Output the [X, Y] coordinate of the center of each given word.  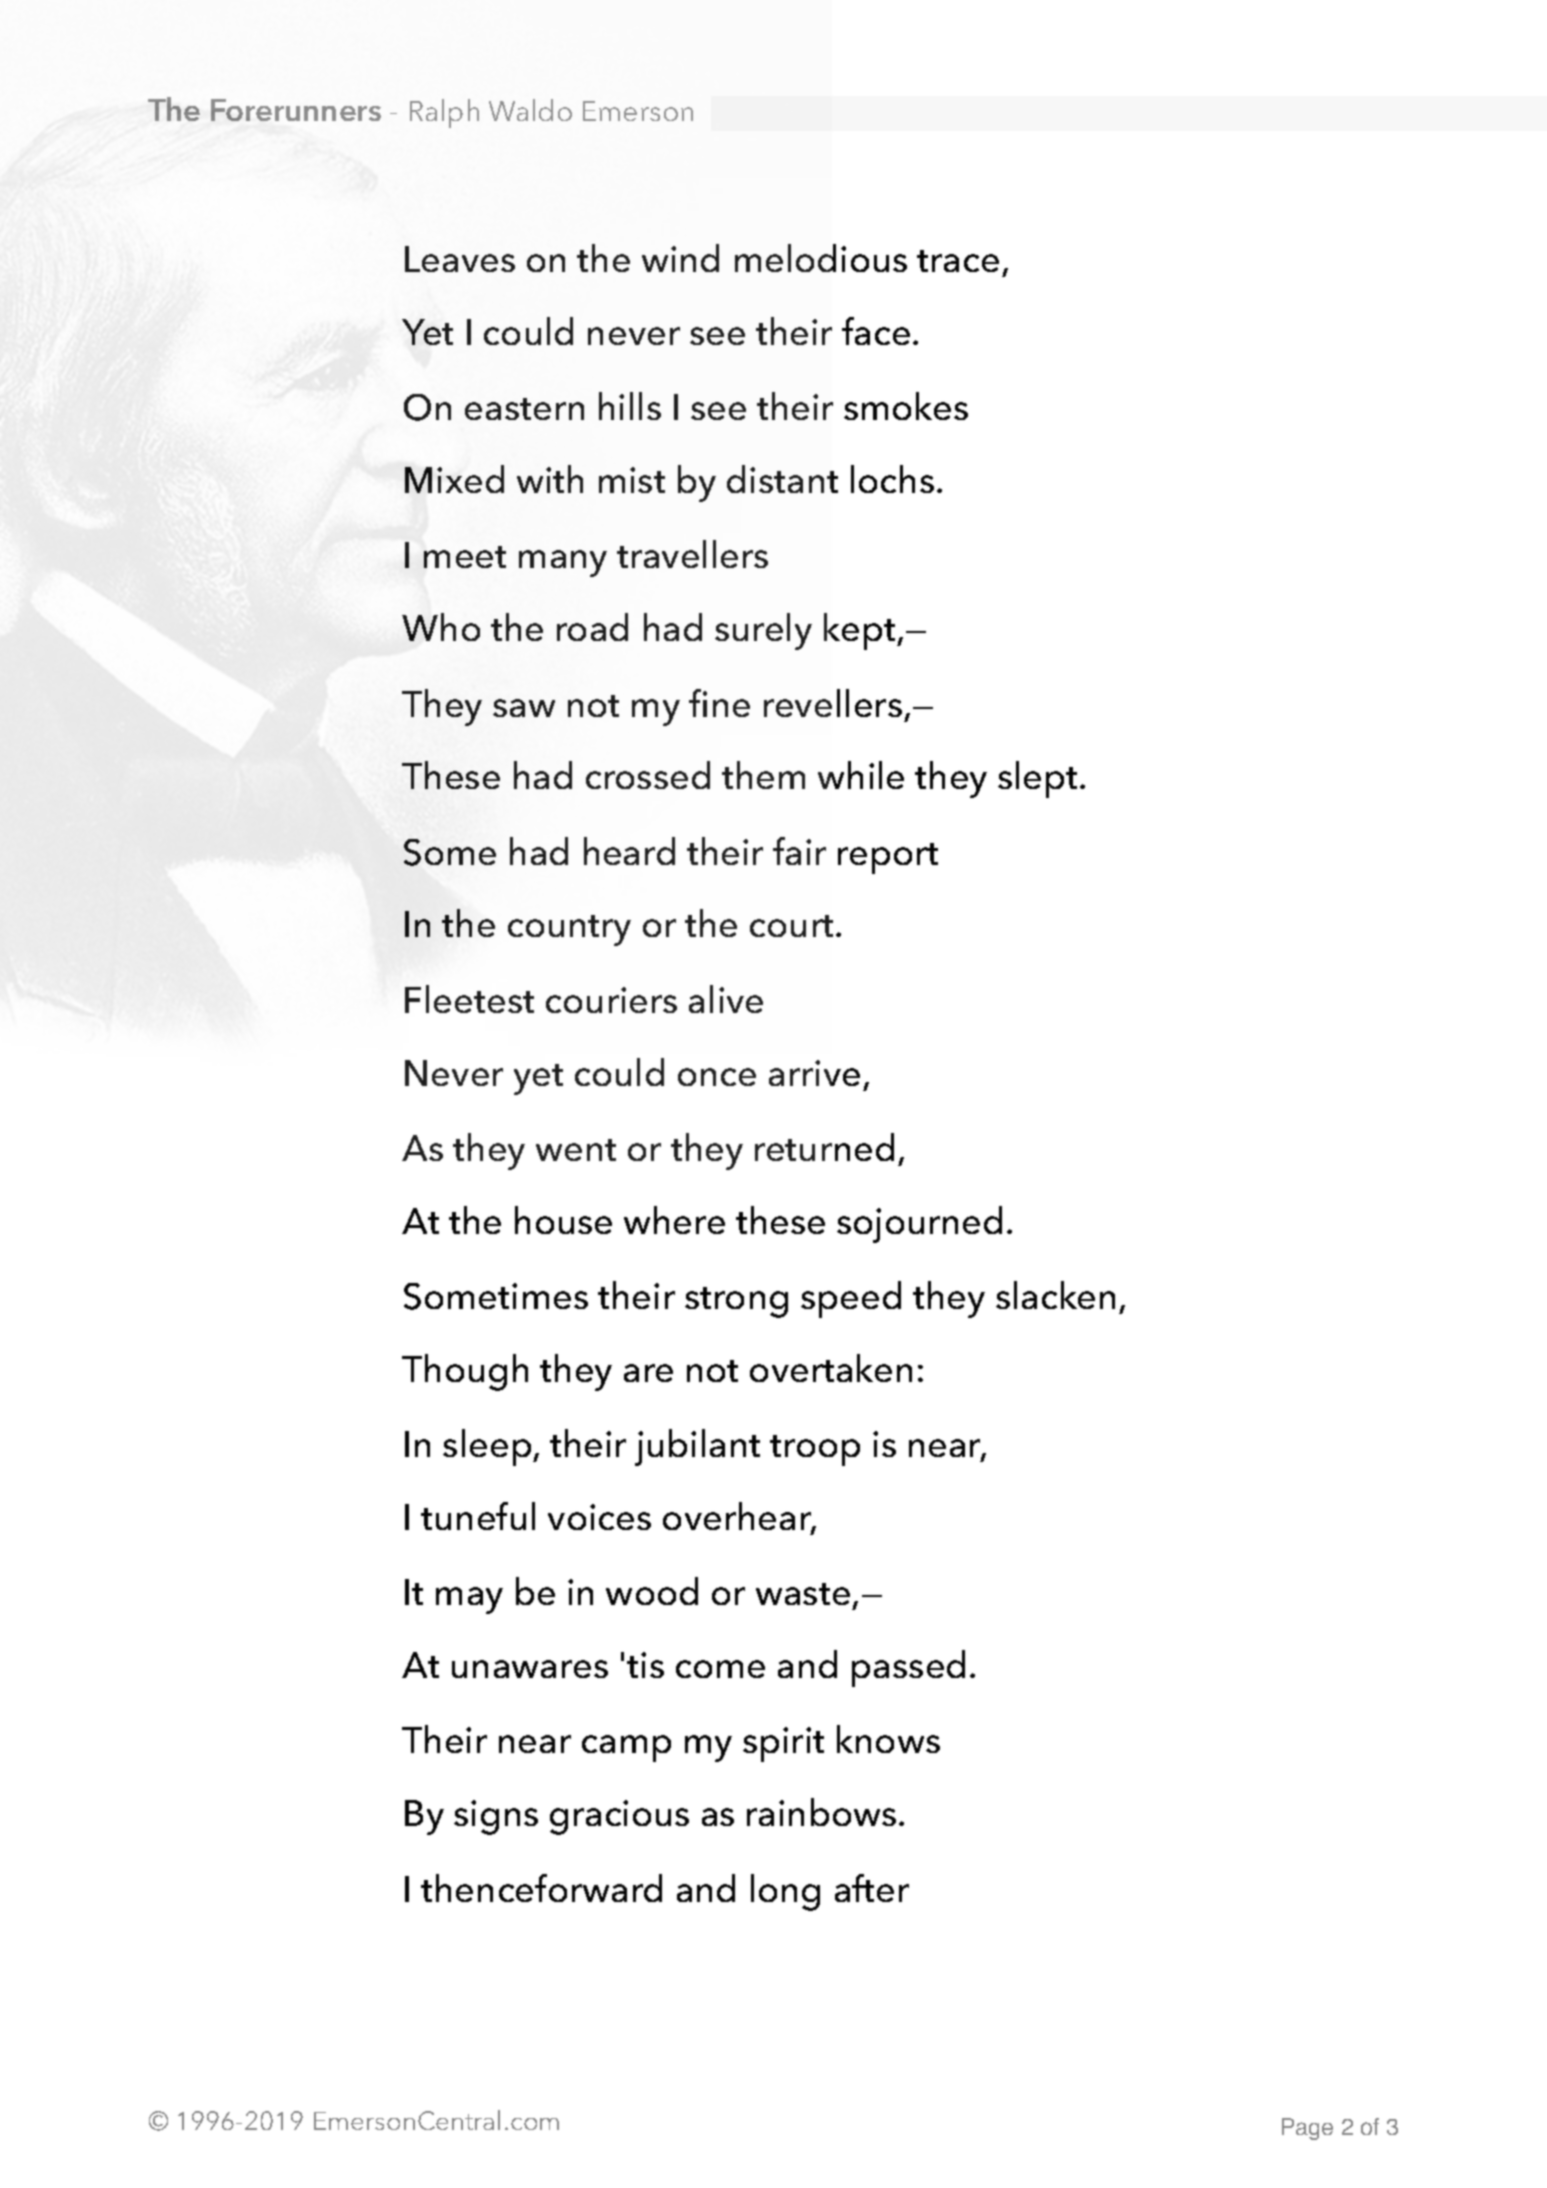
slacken [1055, 1295]
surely [763, 631]
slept [1039, 779]
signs [496, 1817]
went [576, 1150]
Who [441, 627]
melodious [821, 258]
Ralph [444, 113]
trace [958, 261]
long [785, 1892]
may [469, 1600]
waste [803, 1594]
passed [908, 1668]
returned [824, 1147]
